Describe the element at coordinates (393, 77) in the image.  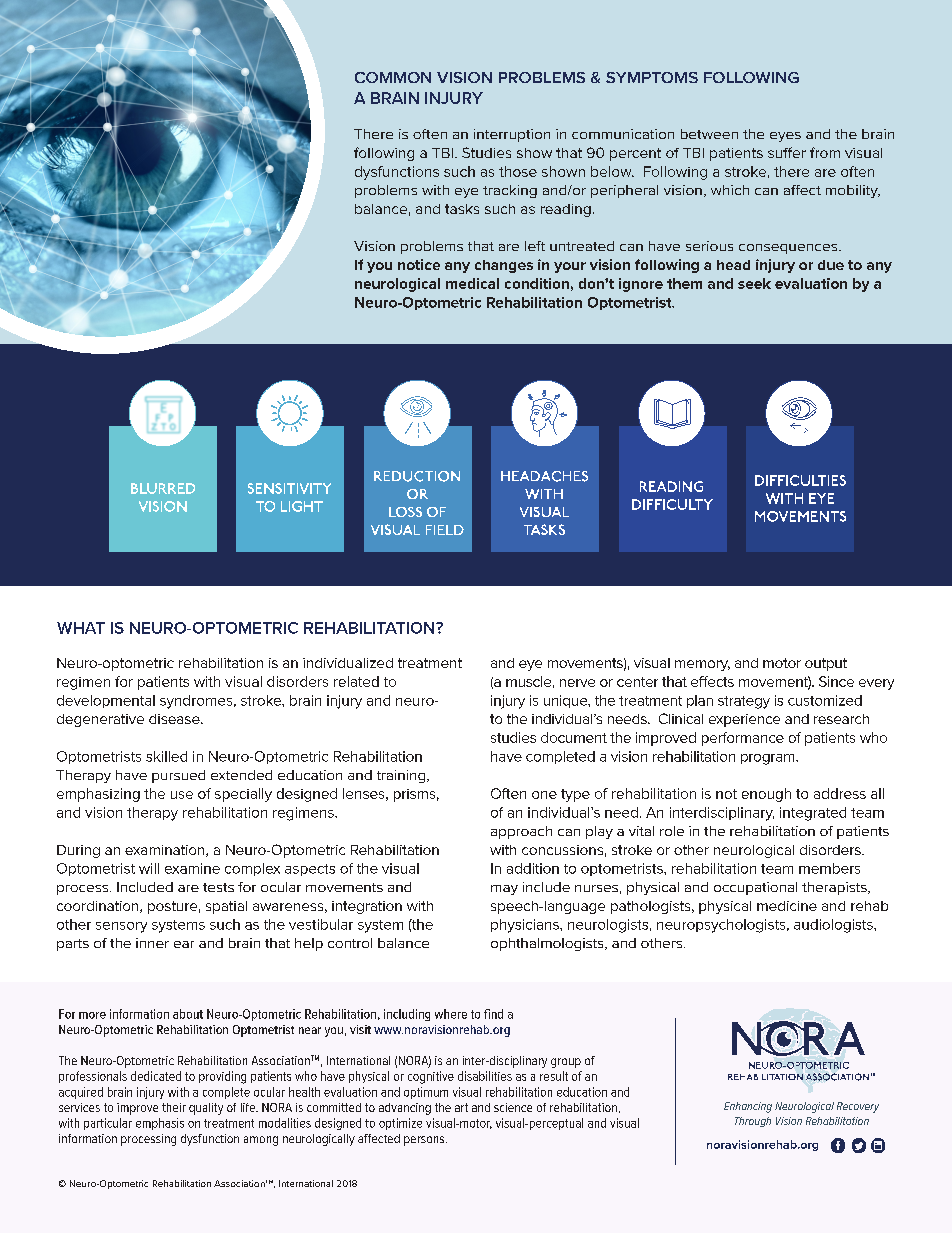
I see `COMMON` at that location.
